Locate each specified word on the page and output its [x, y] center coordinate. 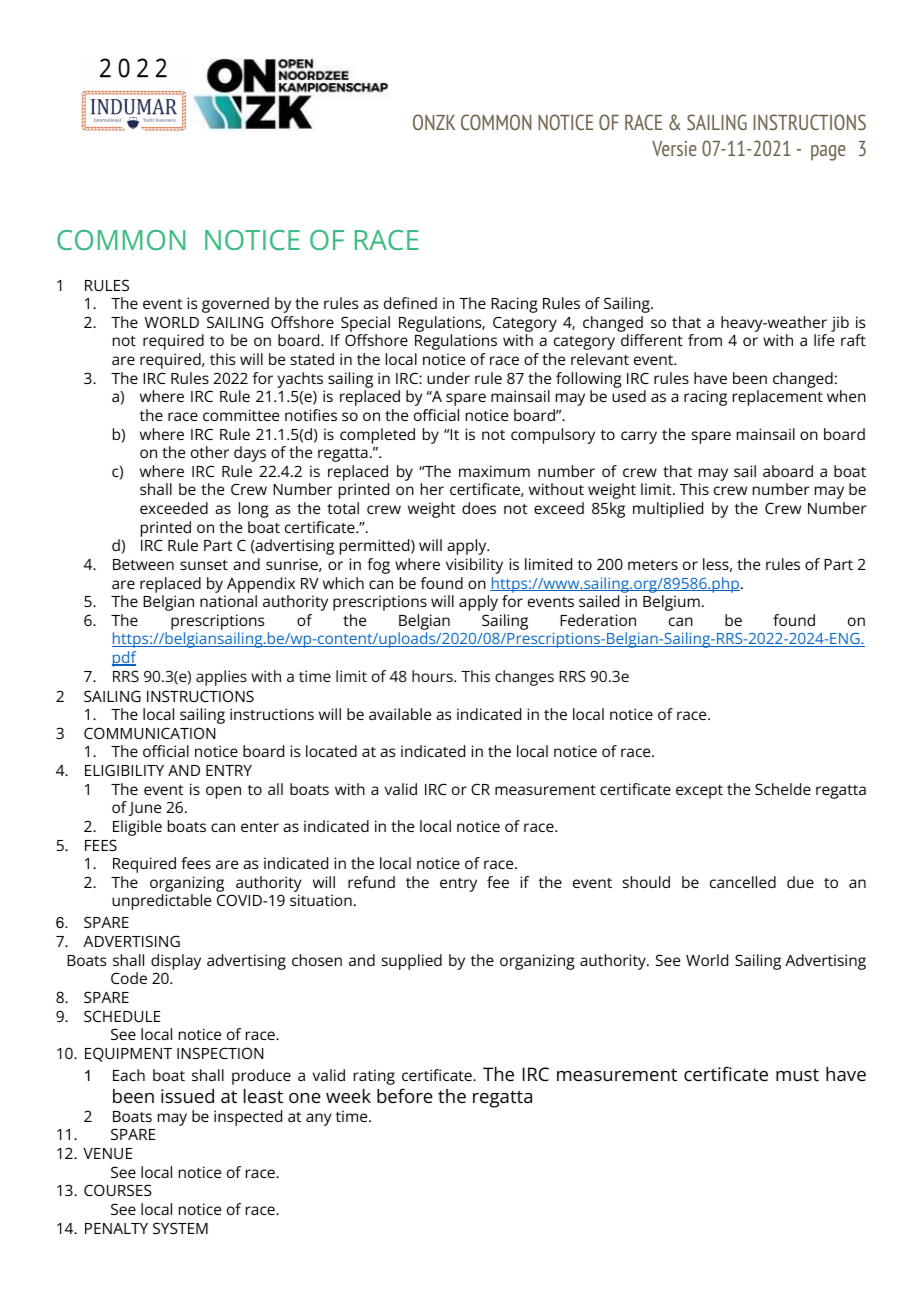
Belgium [671, 603]
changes [524, 678]
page [828, 153]
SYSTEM [180, 1228]
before [405, 1095]
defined [410, 303]
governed [235, 305]
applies [221, 678]
